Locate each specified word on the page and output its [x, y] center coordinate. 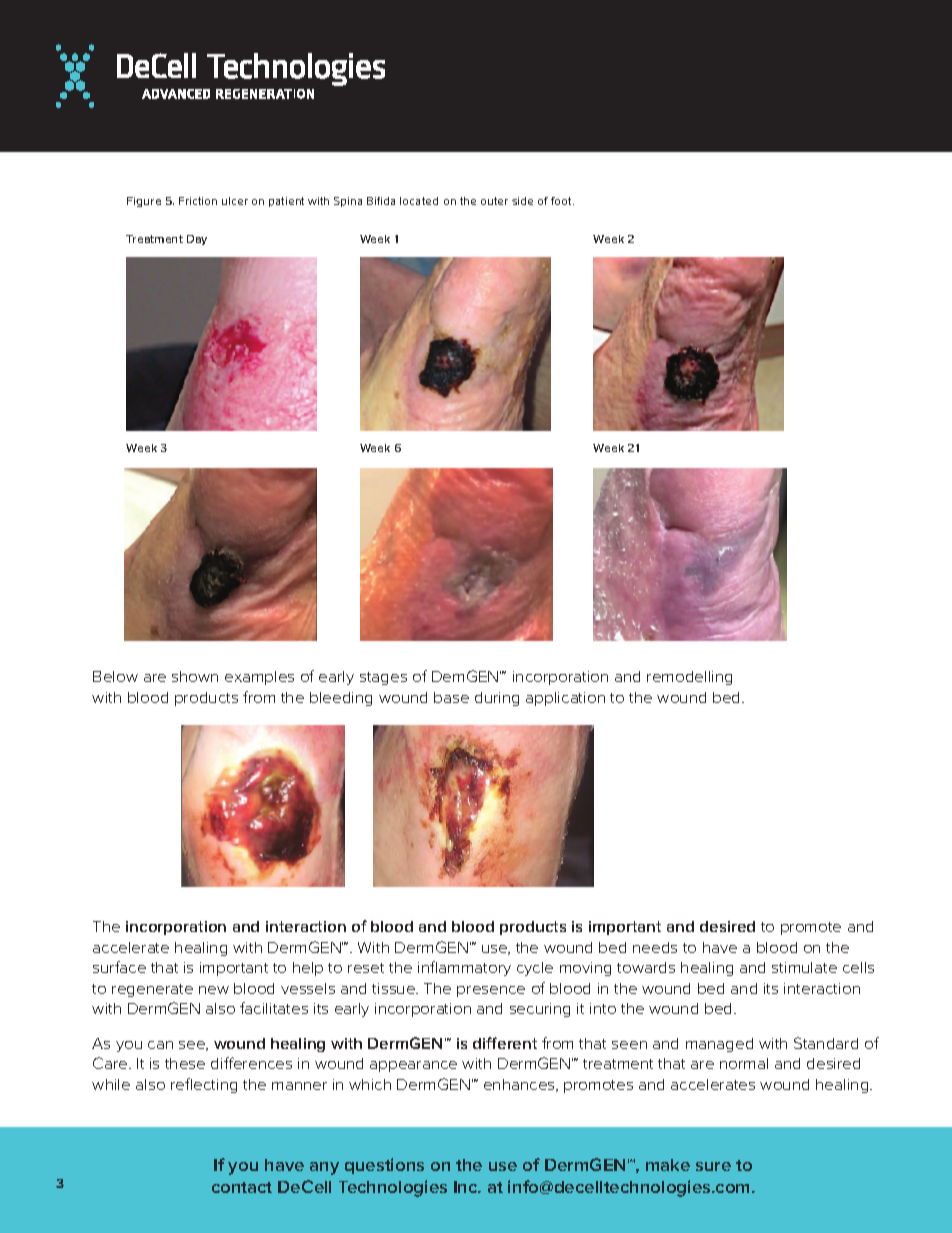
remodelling [689, 678]
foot [562, 201]
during [497, 699]
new [214, 990]
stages [383, 678]
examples [259, 678]
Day [197, 240]
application [565, 699]
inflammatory [464, 968]
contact [242, 1187]
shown [195, 676]
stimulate [804, 967]
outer [494, 201]
